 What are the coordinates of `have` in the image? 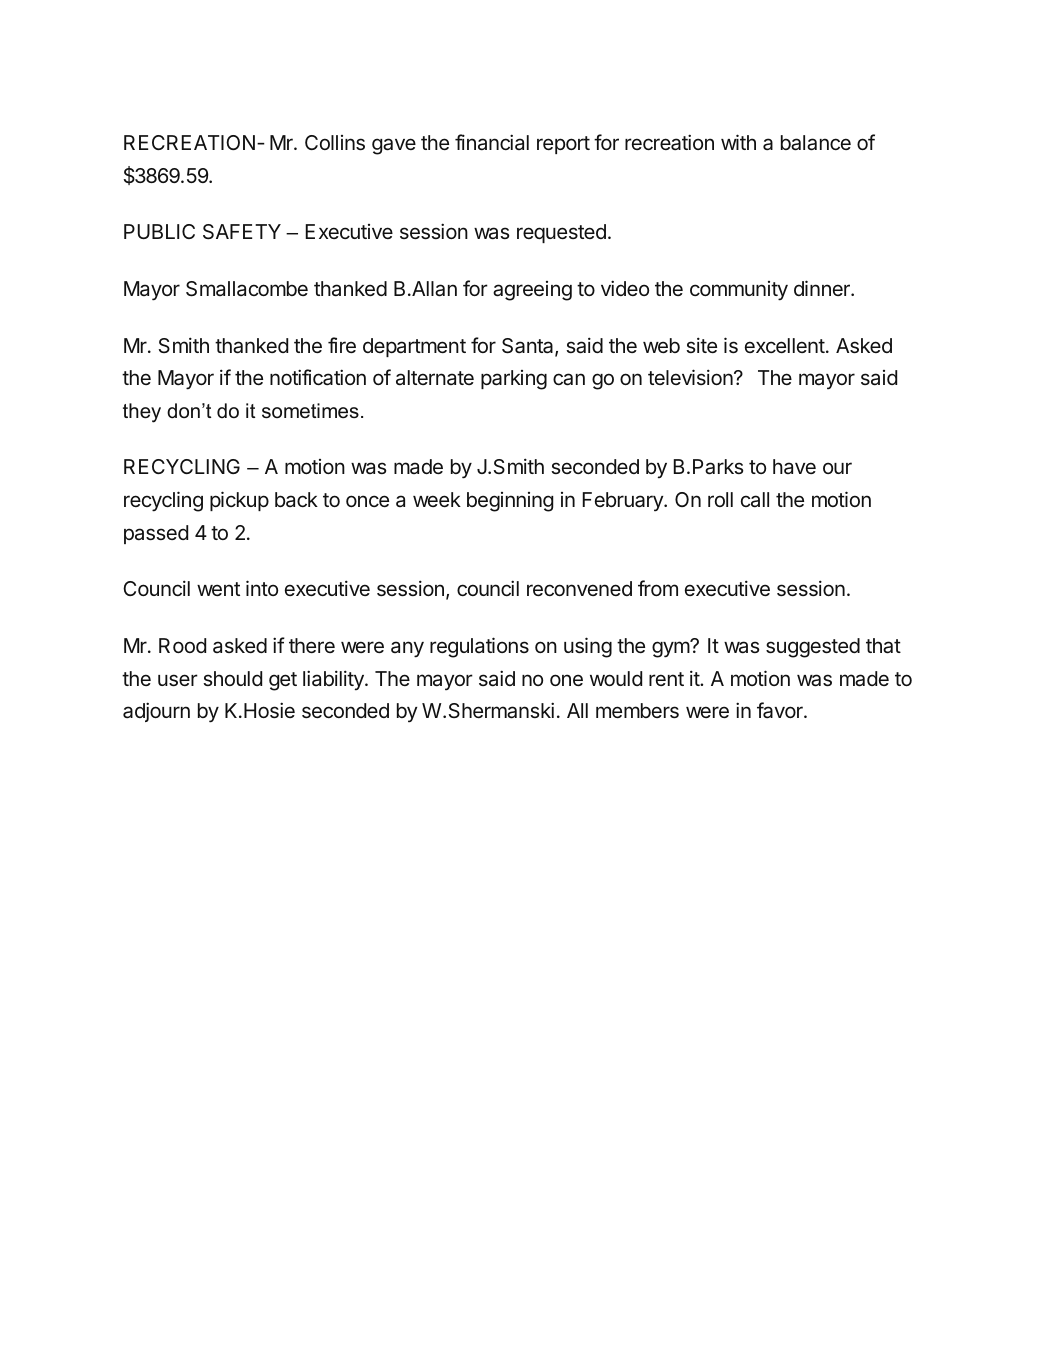 It's located at (794, 466).
